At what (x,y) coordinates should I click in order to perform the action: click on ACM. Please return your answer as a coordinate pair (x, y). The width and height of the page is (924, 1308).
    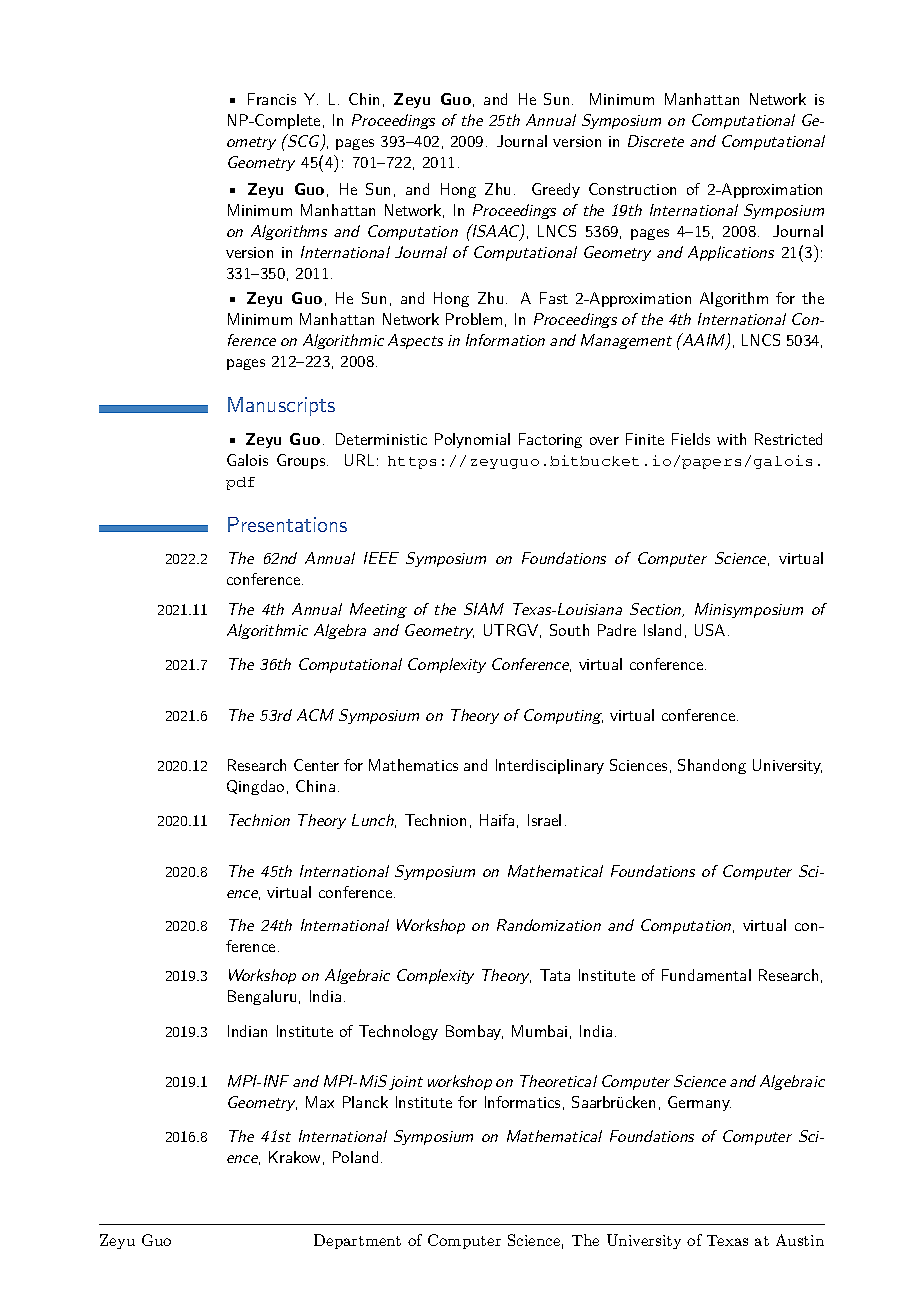
    Looking at the image, I should click on (315, 715).
